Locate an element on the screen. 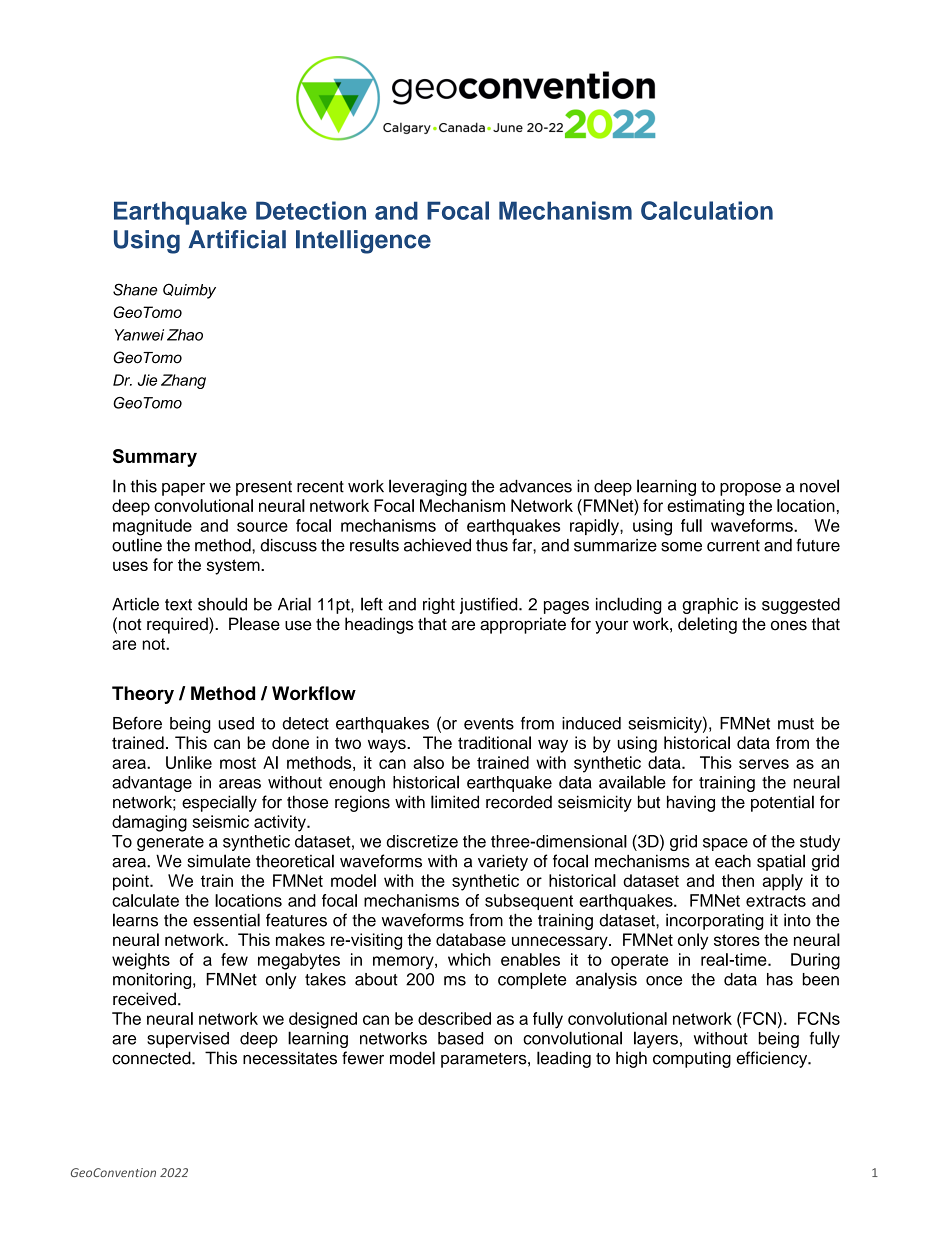 The image size is (952, 1233). supervised is located at coordinates (188, 1040).
